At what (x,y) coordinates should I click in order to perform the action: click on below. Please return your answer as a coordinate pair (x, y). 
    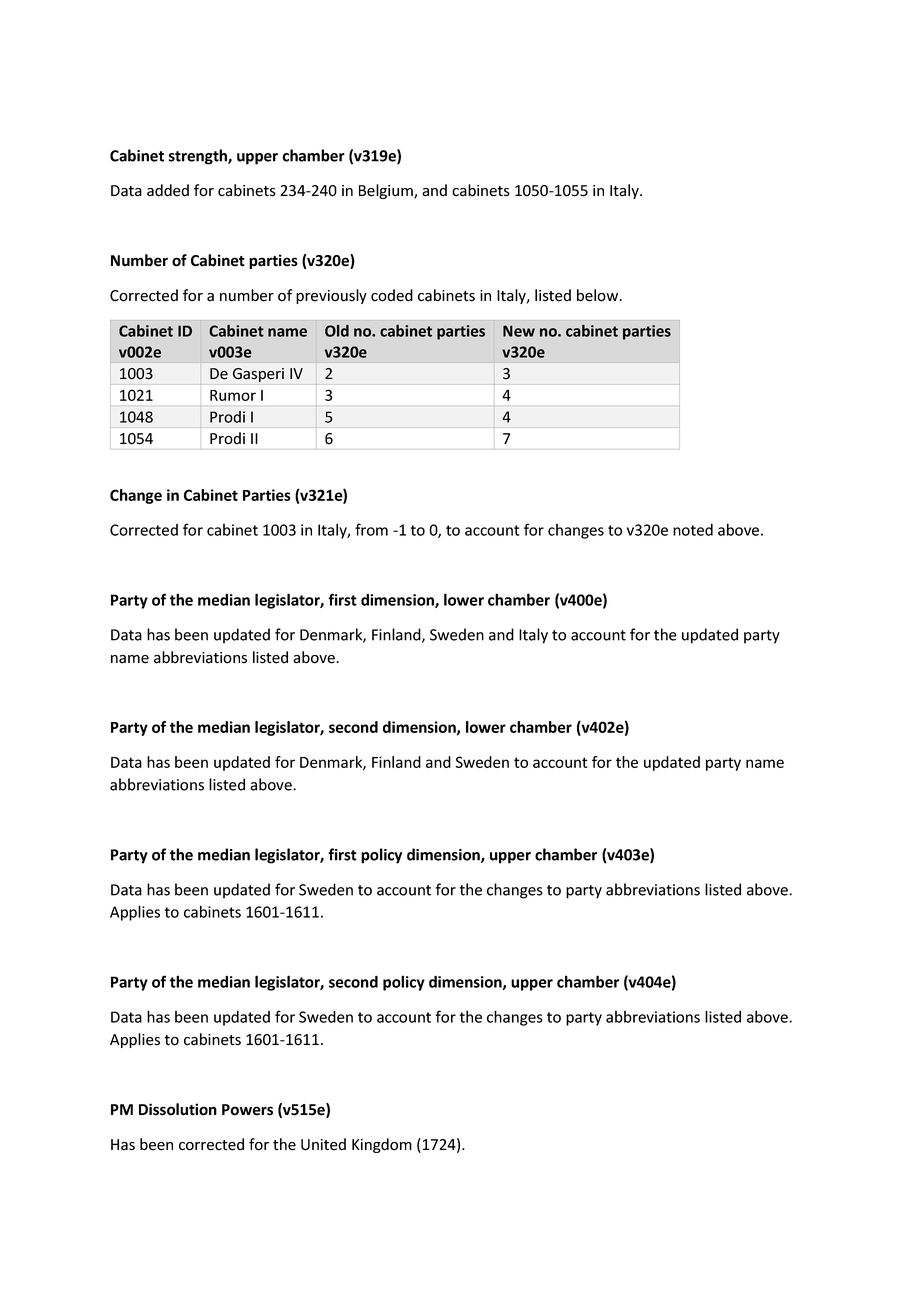
    Looking at the image, I should click on (599, 295).
